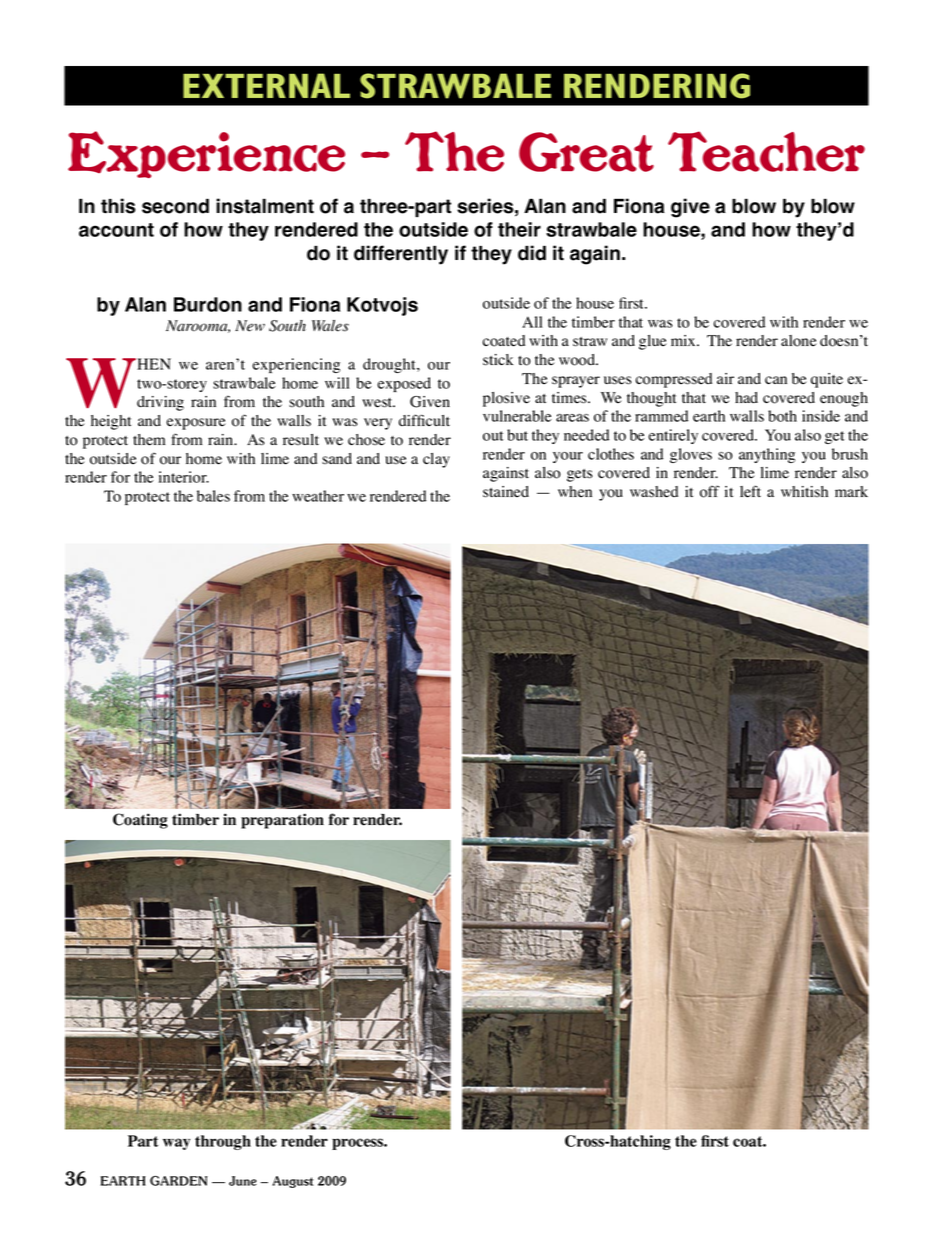  What do you see at coordinates (506, 492) in the screenshot?
I see `stained` at bounding box center [506, 492].
